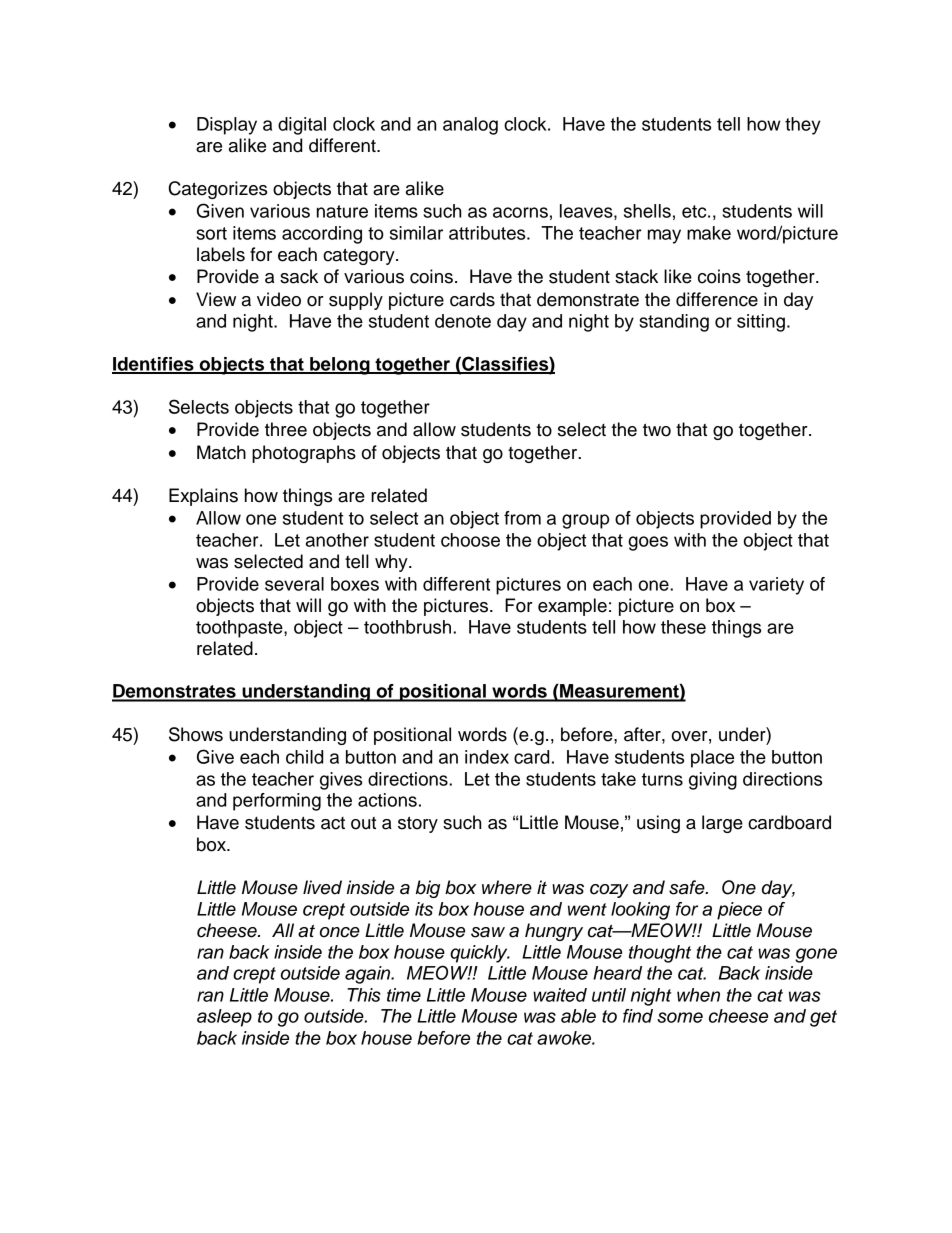  What do you see at coordinates (803, 126) in the page?
I see `they` at bounding box center [803, 126].
